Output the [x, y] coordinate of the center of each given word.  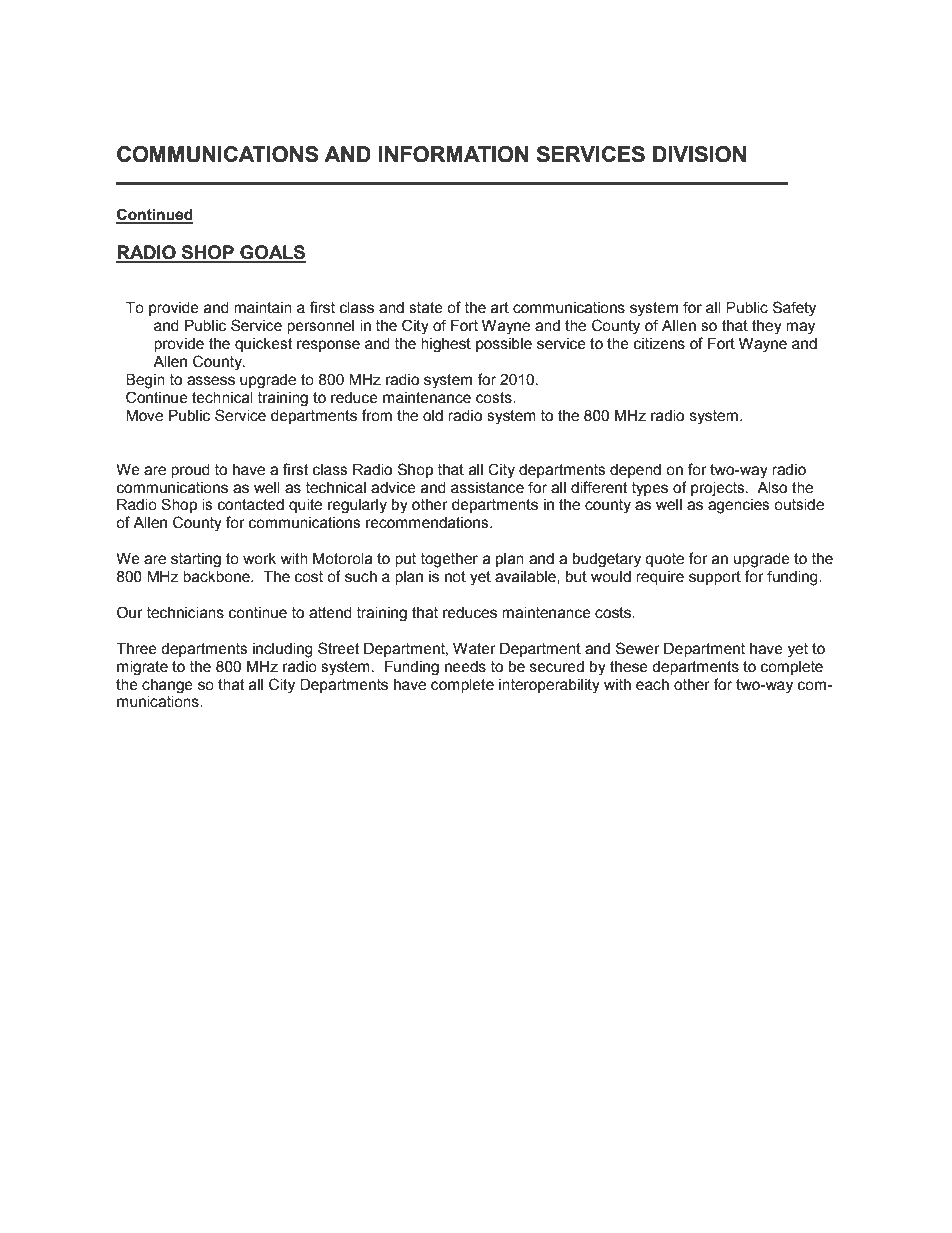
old [433, 416]
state [426, 308]
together [449, 560]
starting [196, 560]
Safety [794, 309]
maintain [263, 308]
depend [635, 471]
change [167, 686]
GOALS [272, 253]
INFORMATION [453, 154]
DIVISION [699, 154]
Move [144, 416]
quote [664, 560]
